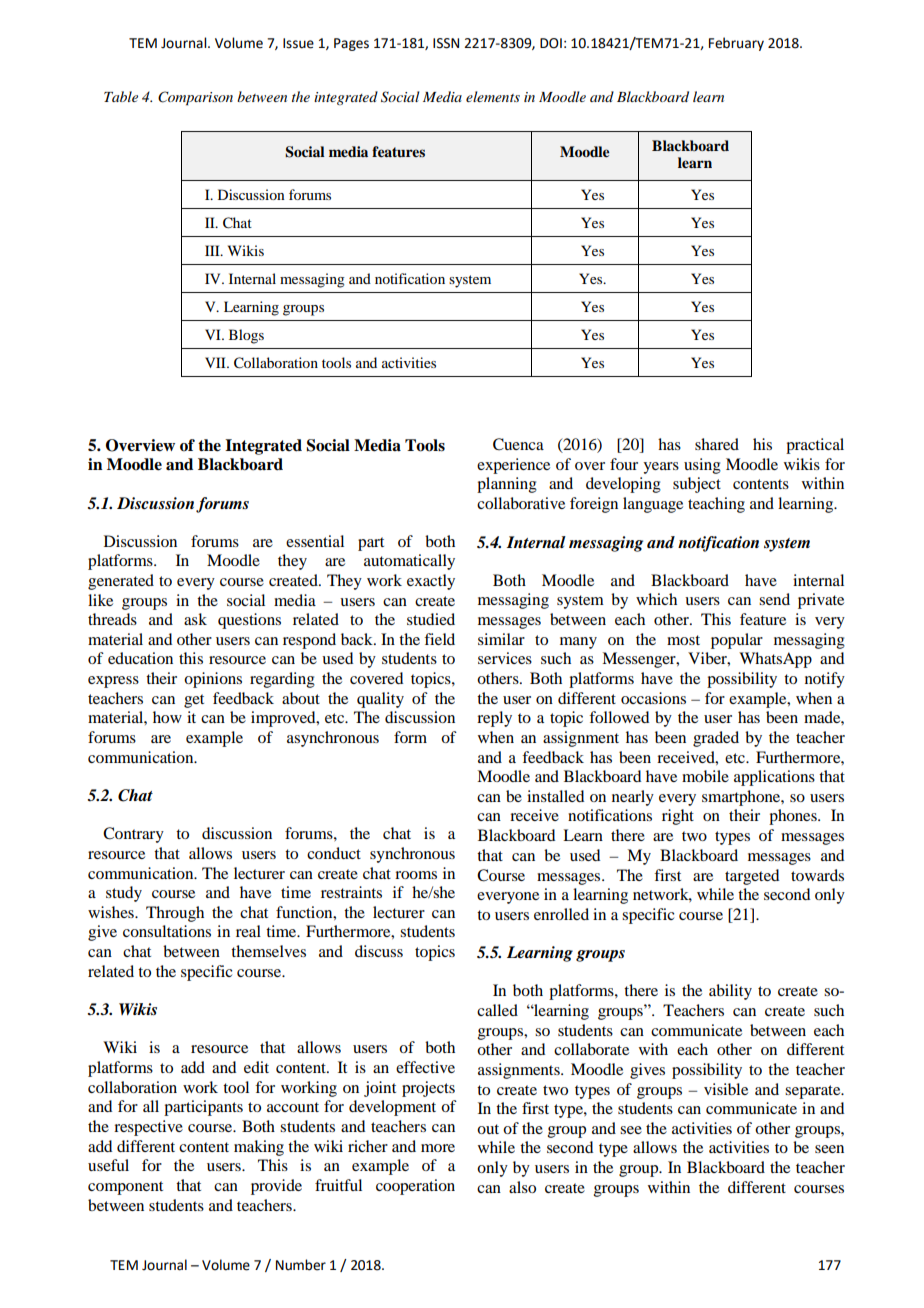  Describe the element at coordinates (736, 44) in the screenshot. I see `February` at that location.
